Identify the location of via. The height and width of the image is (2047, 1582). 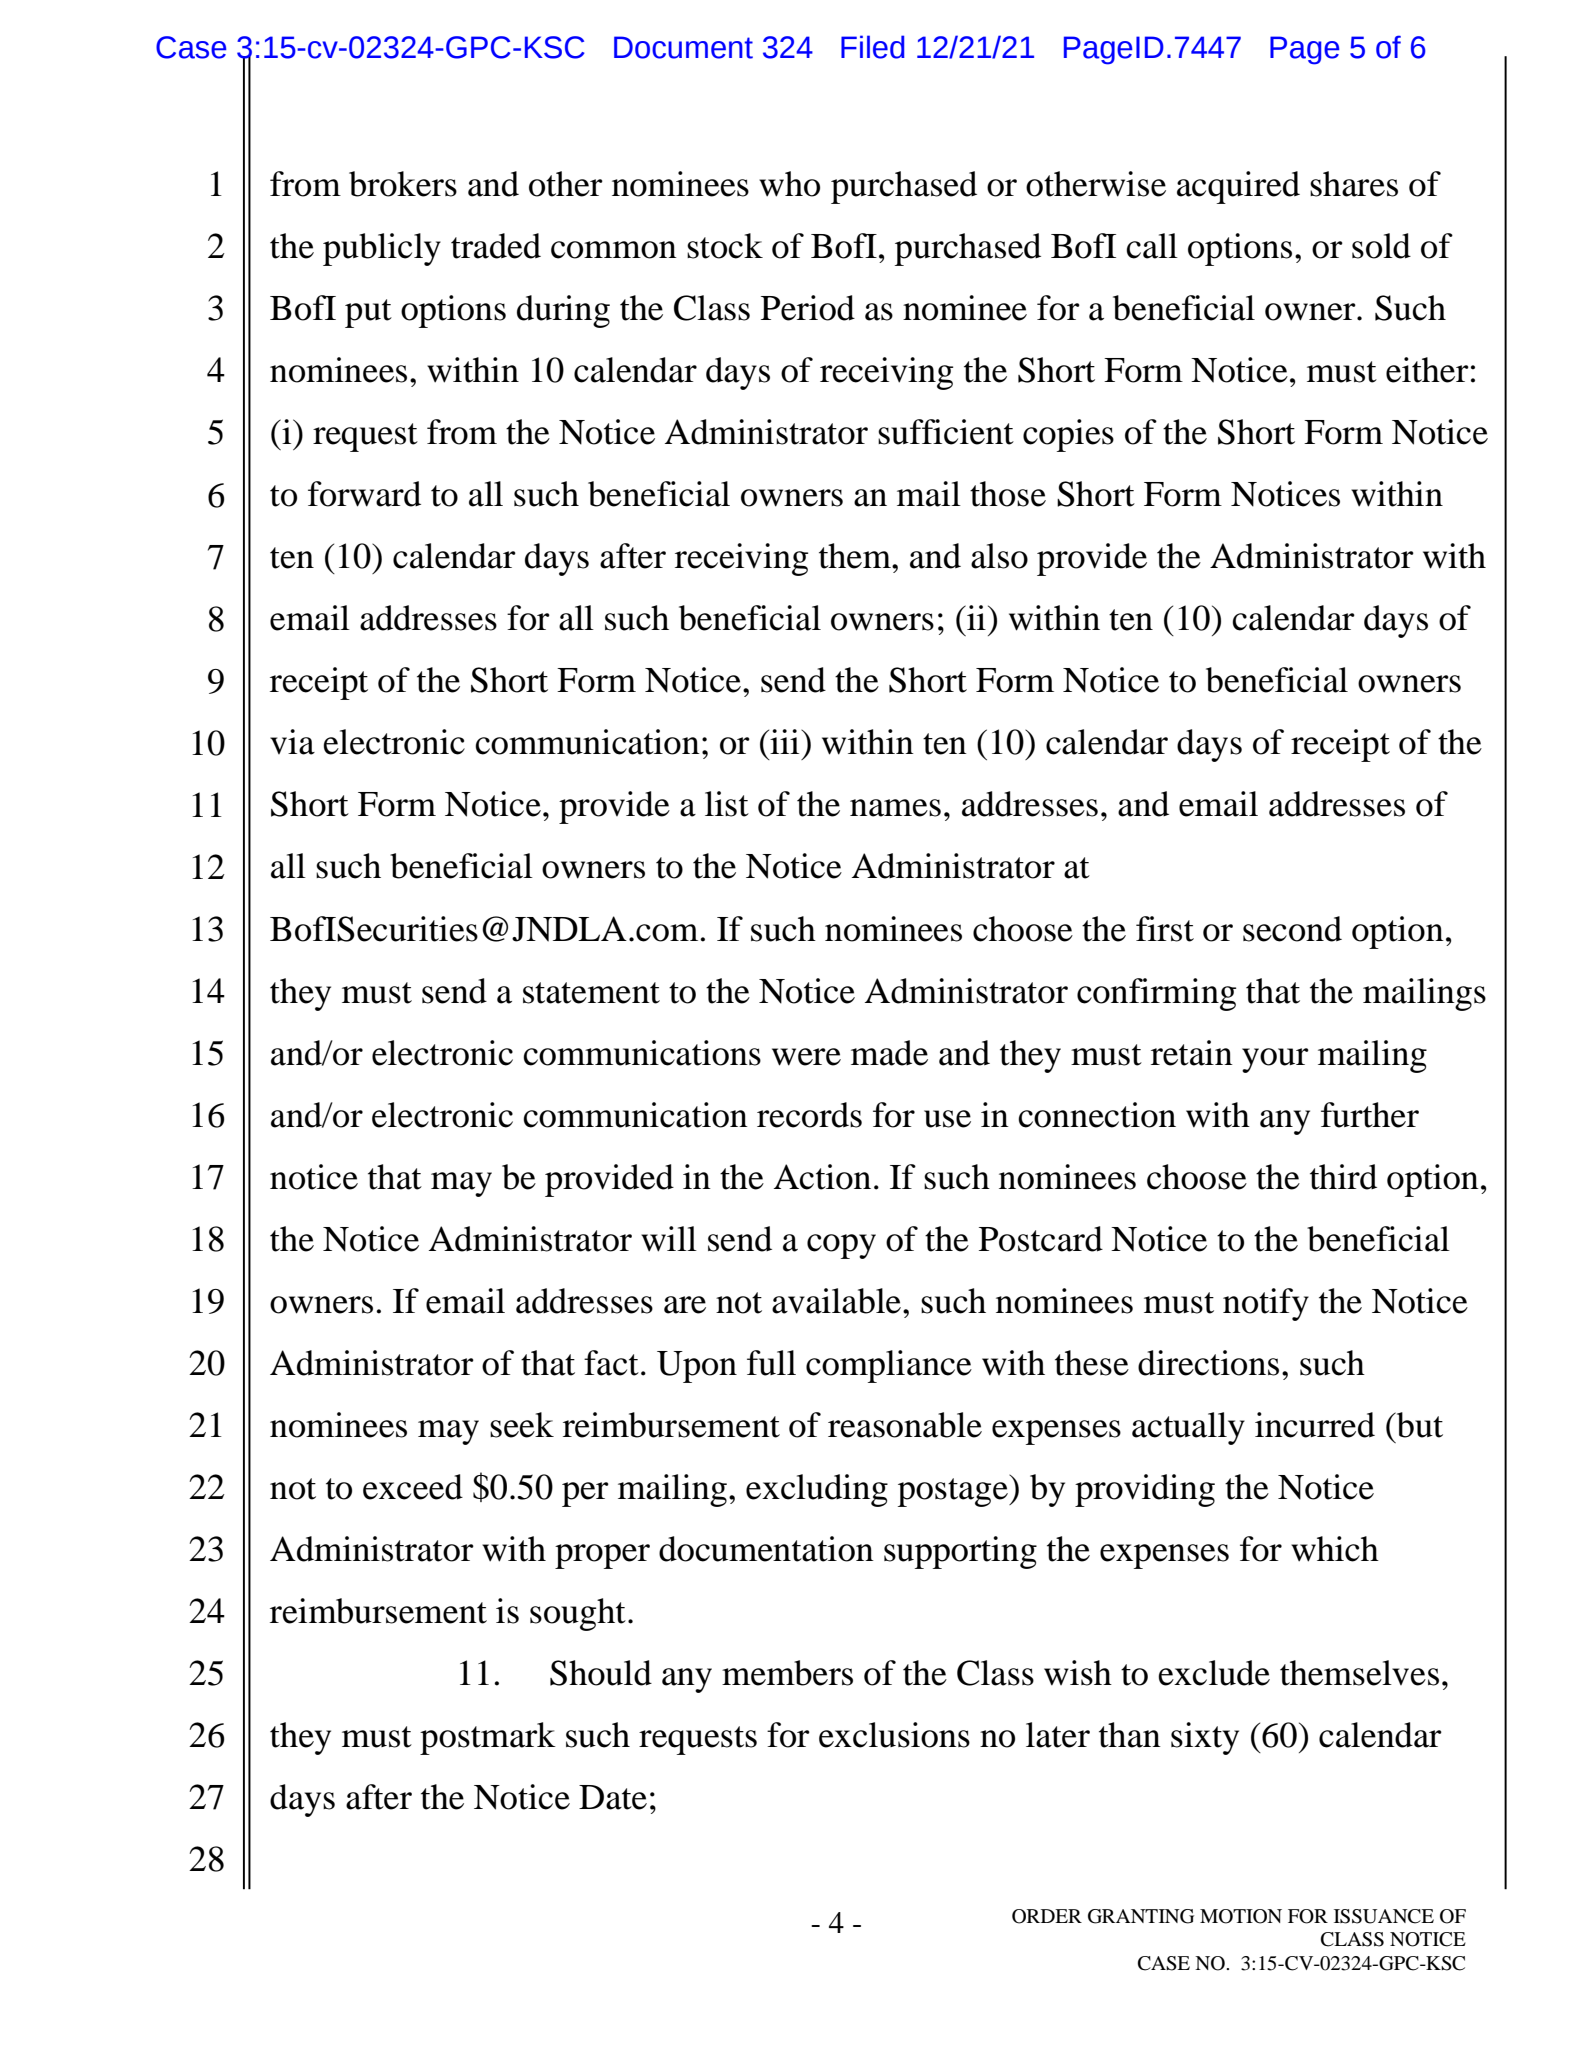
(292, 742).
